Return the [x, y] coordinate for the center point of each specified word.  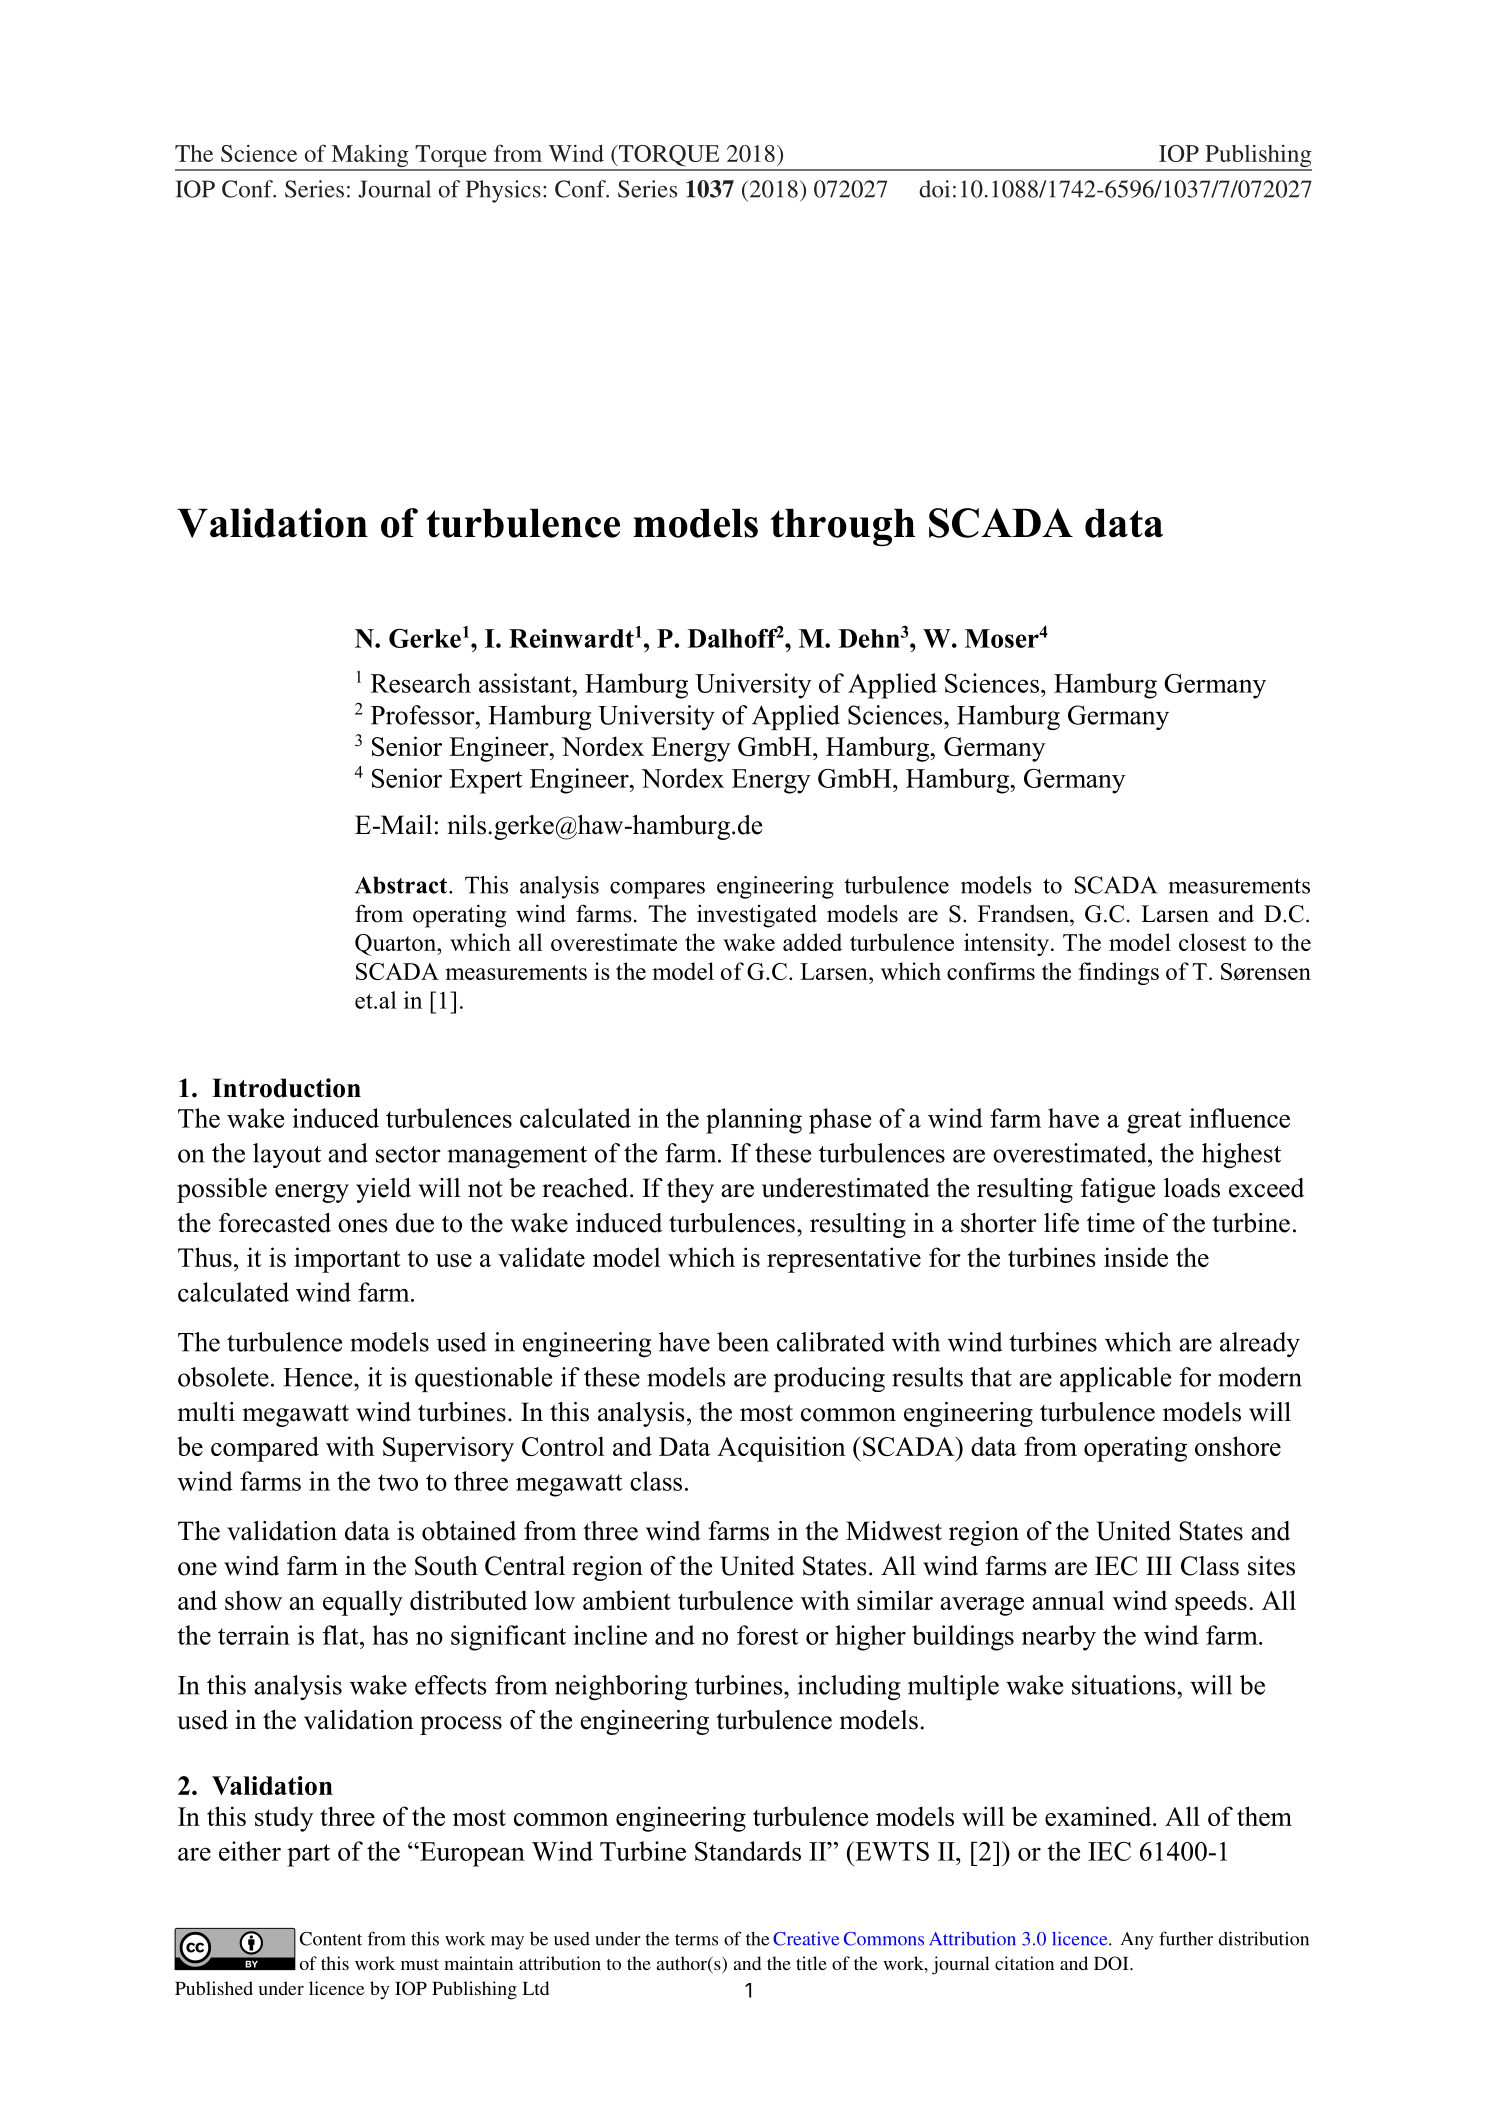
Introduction [286, 1088]
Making [370, 157]
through [843, 527]
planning [754, 1121]
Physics [503, 191]
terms [696, 1940]
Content [331, 1939]
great [1154, 1122]
